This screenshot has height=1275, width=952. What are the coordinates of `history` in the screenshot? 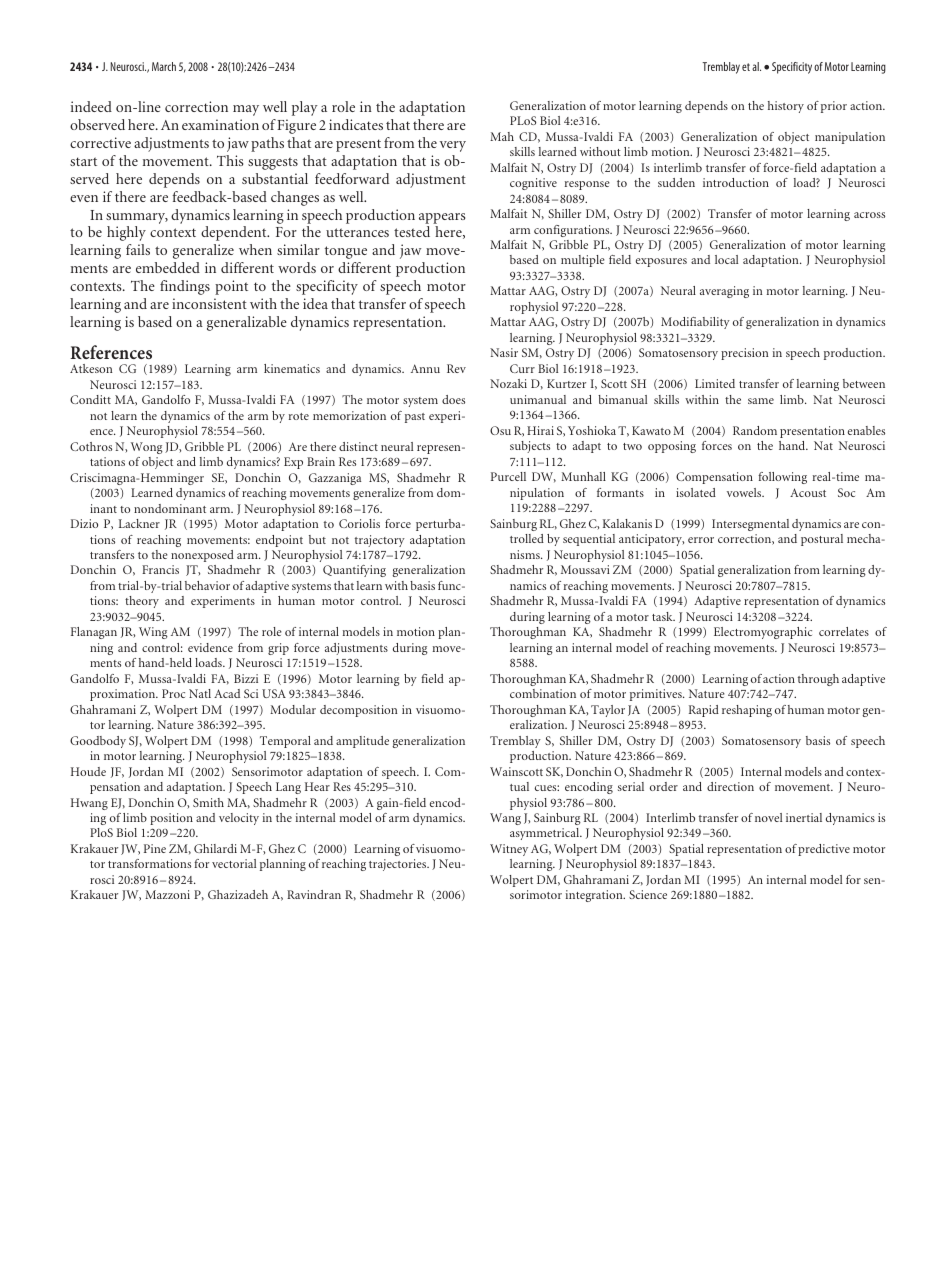 It's located at (786, 107).
